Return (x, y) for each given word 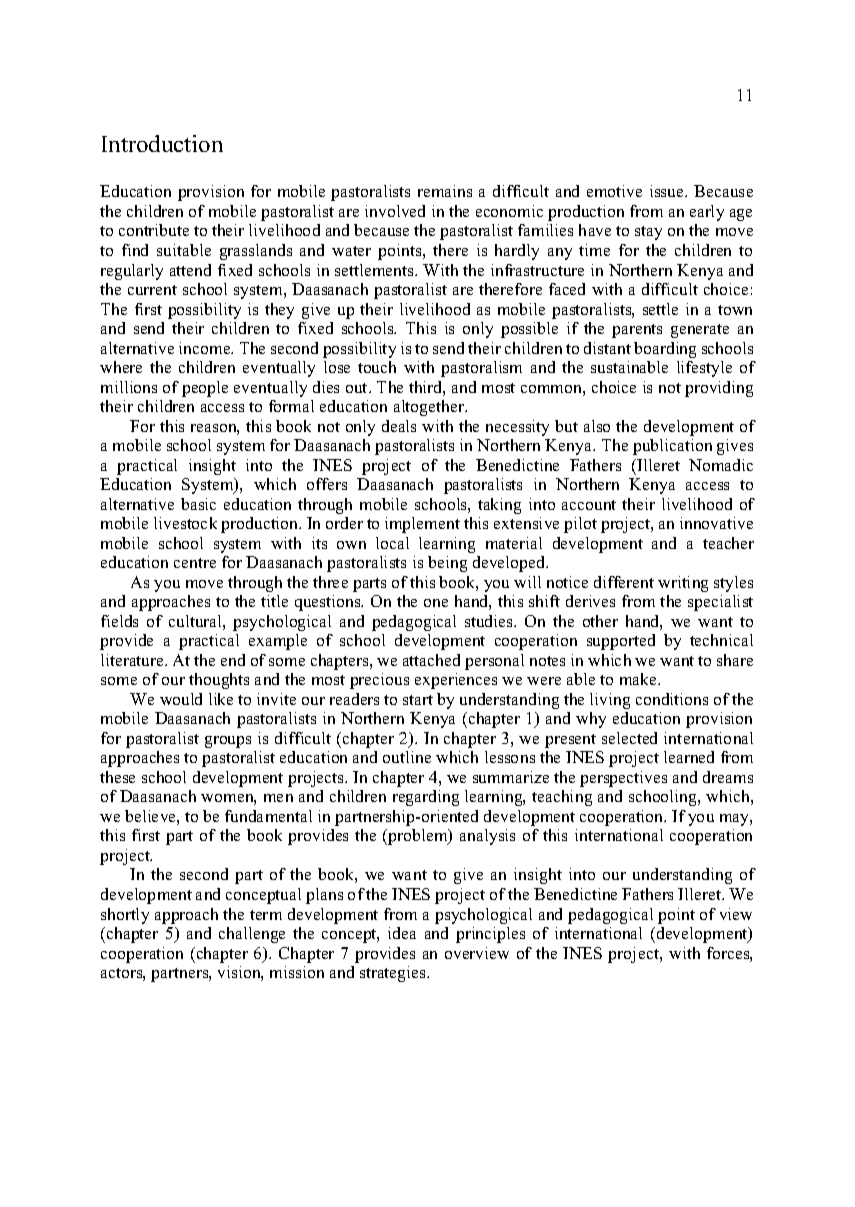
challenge (252, 935)
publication (672, 447)
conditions (672, 699)
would (181, 699)
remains (445, 191)
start (418, 700)
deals (399, 426)
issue (668, 191)
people (205, 389)
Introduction (162, 143)
